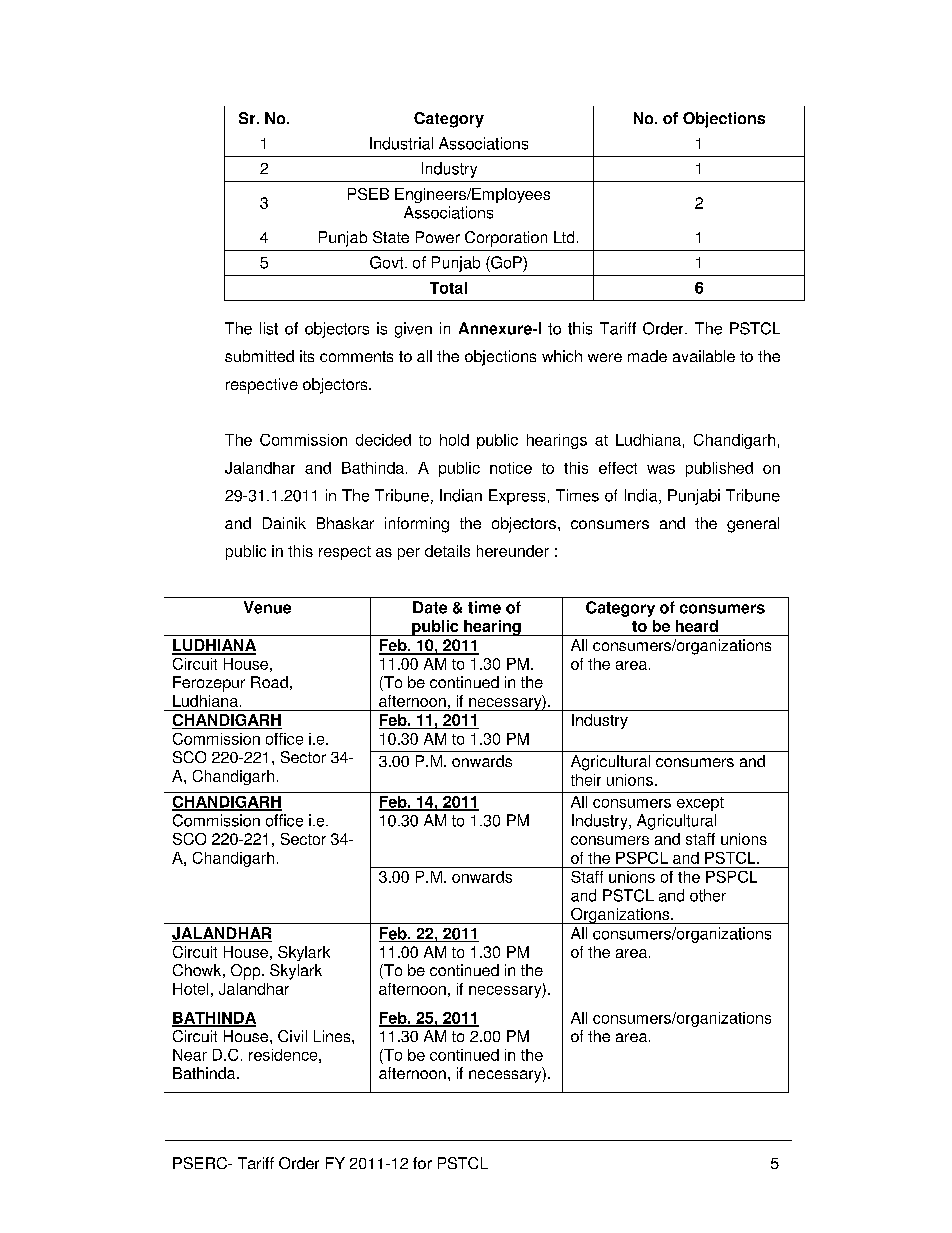 The width and height of the image is (952, 1233). I want to click on Power, so click(438, 237).
